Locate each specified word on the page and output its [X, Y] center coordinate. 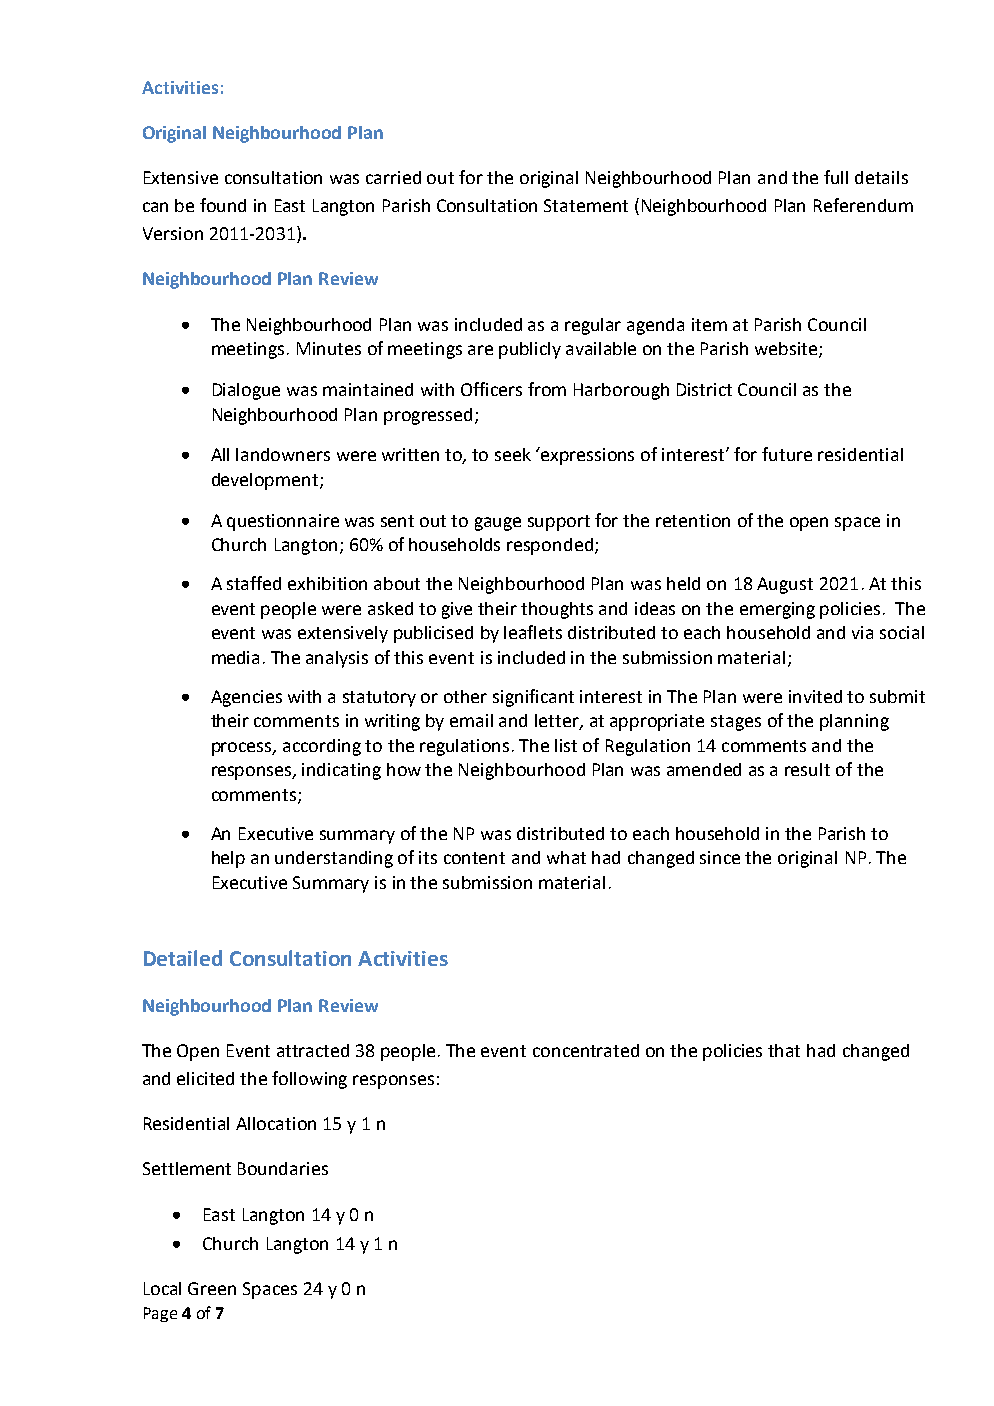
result [807, 769]
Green [212, 1288]
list [566, 745]
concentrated [586, 1050]
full [836, 177]
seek [513, 454]
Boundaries [283, 1168]
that [784, 1050]
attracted [313, 1050]
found [223, 205]
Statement [586, 205]
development [266, 481]
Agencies [246, 698]
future [787, 454]
